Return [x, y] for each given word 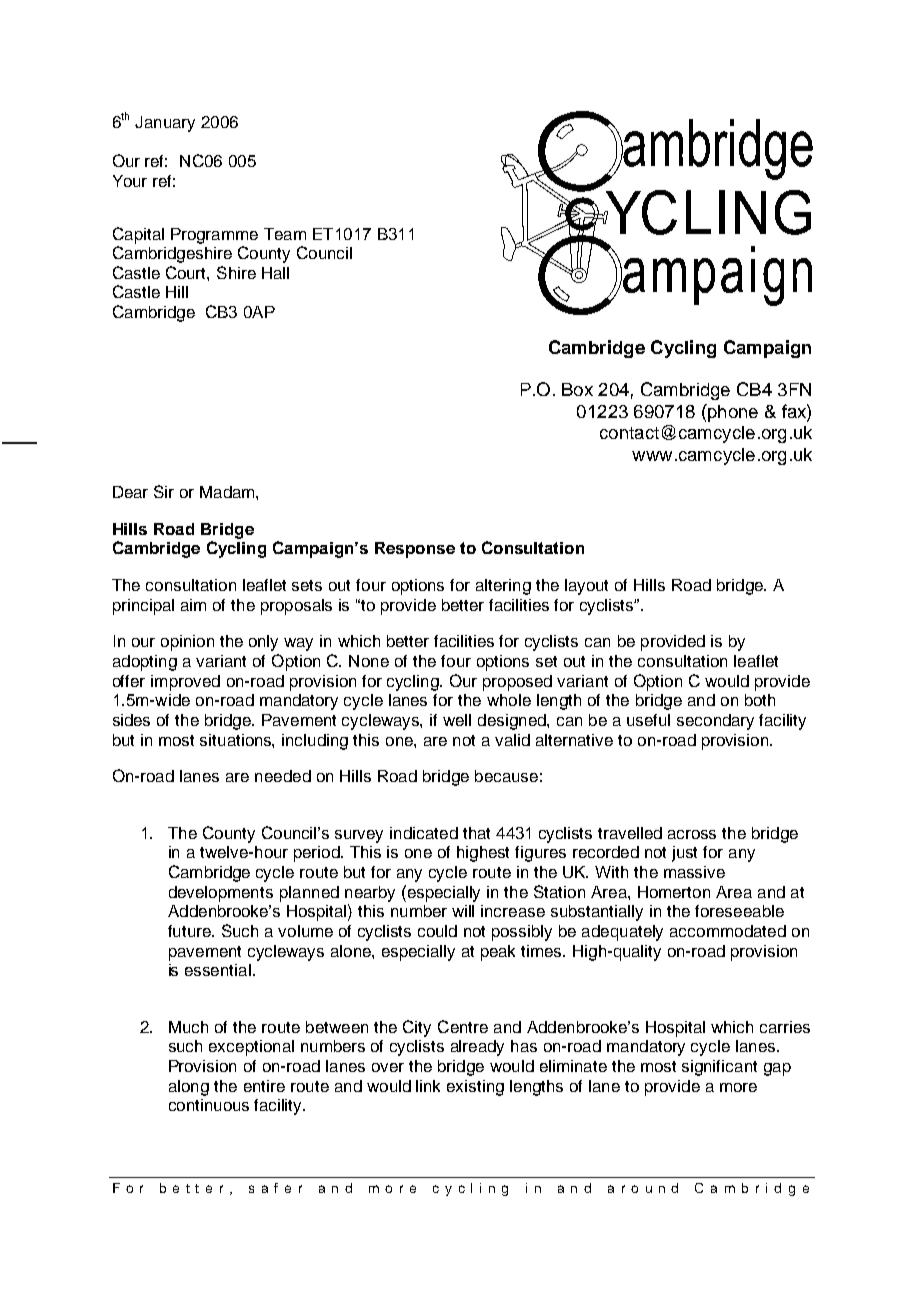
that [476, 833]
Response [415, 550]
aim [193, 605]
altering [503, 587]
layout [586, 587]
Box [577, 389]
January [165, 124]
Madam [228, 492]
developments [221, 894]
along [189, 1088]
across [692, 834]
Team [285, 234]
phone [732, 413]
